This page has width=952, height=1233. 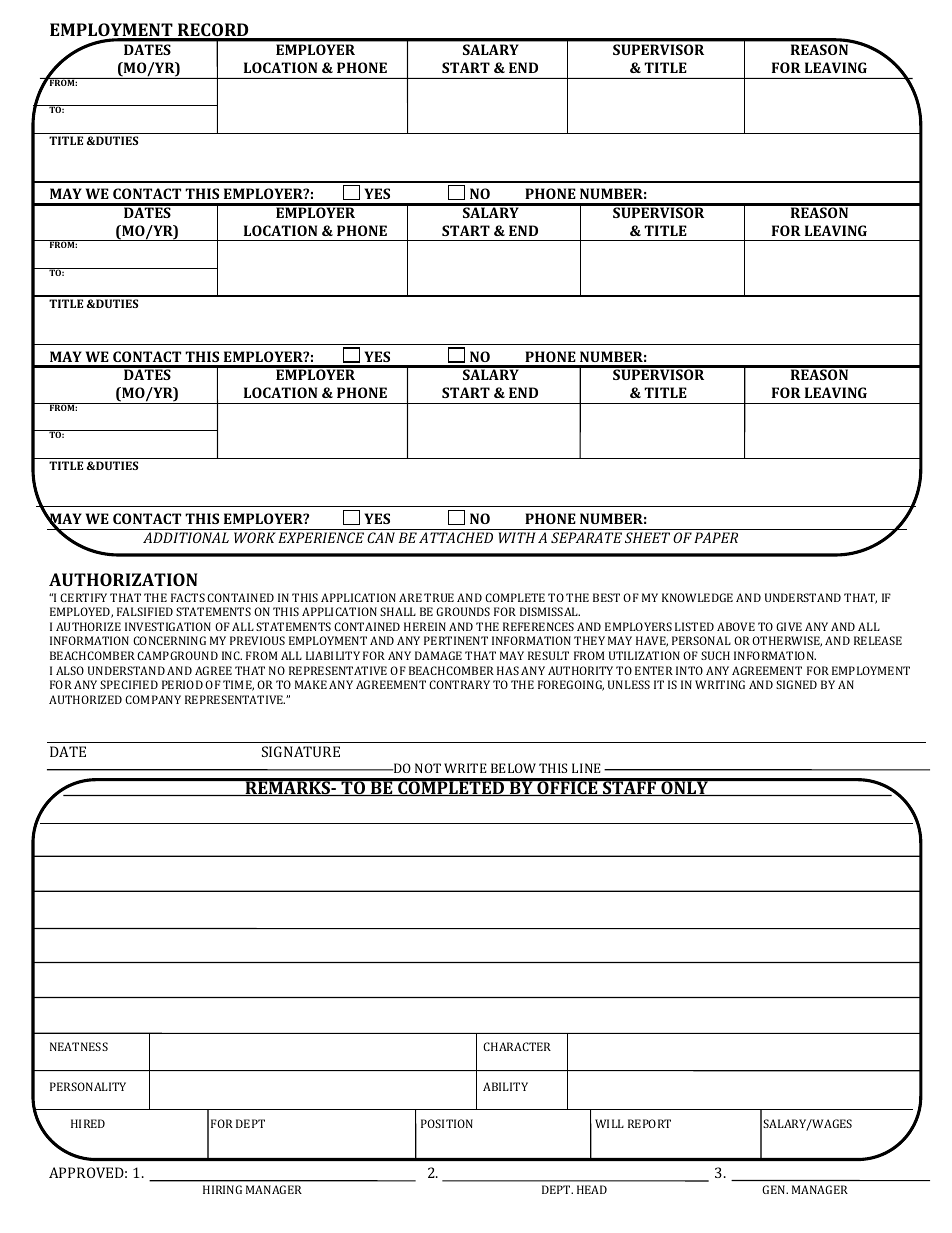 I want to click on WRITE, so click(x=465, y=768).
